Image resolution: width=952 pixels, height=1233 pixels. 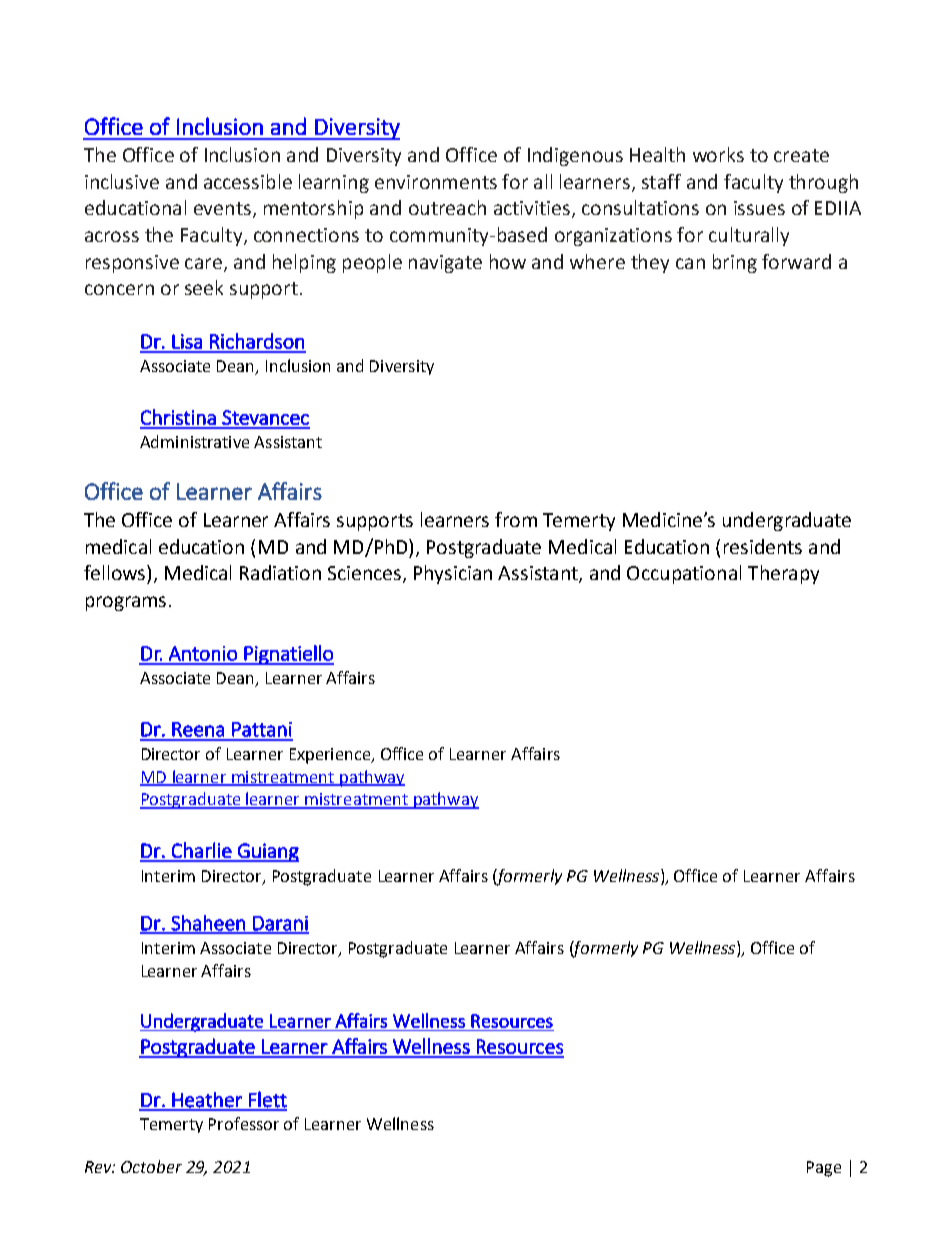 I want to click on Page, so click(x=824, y=1169).
